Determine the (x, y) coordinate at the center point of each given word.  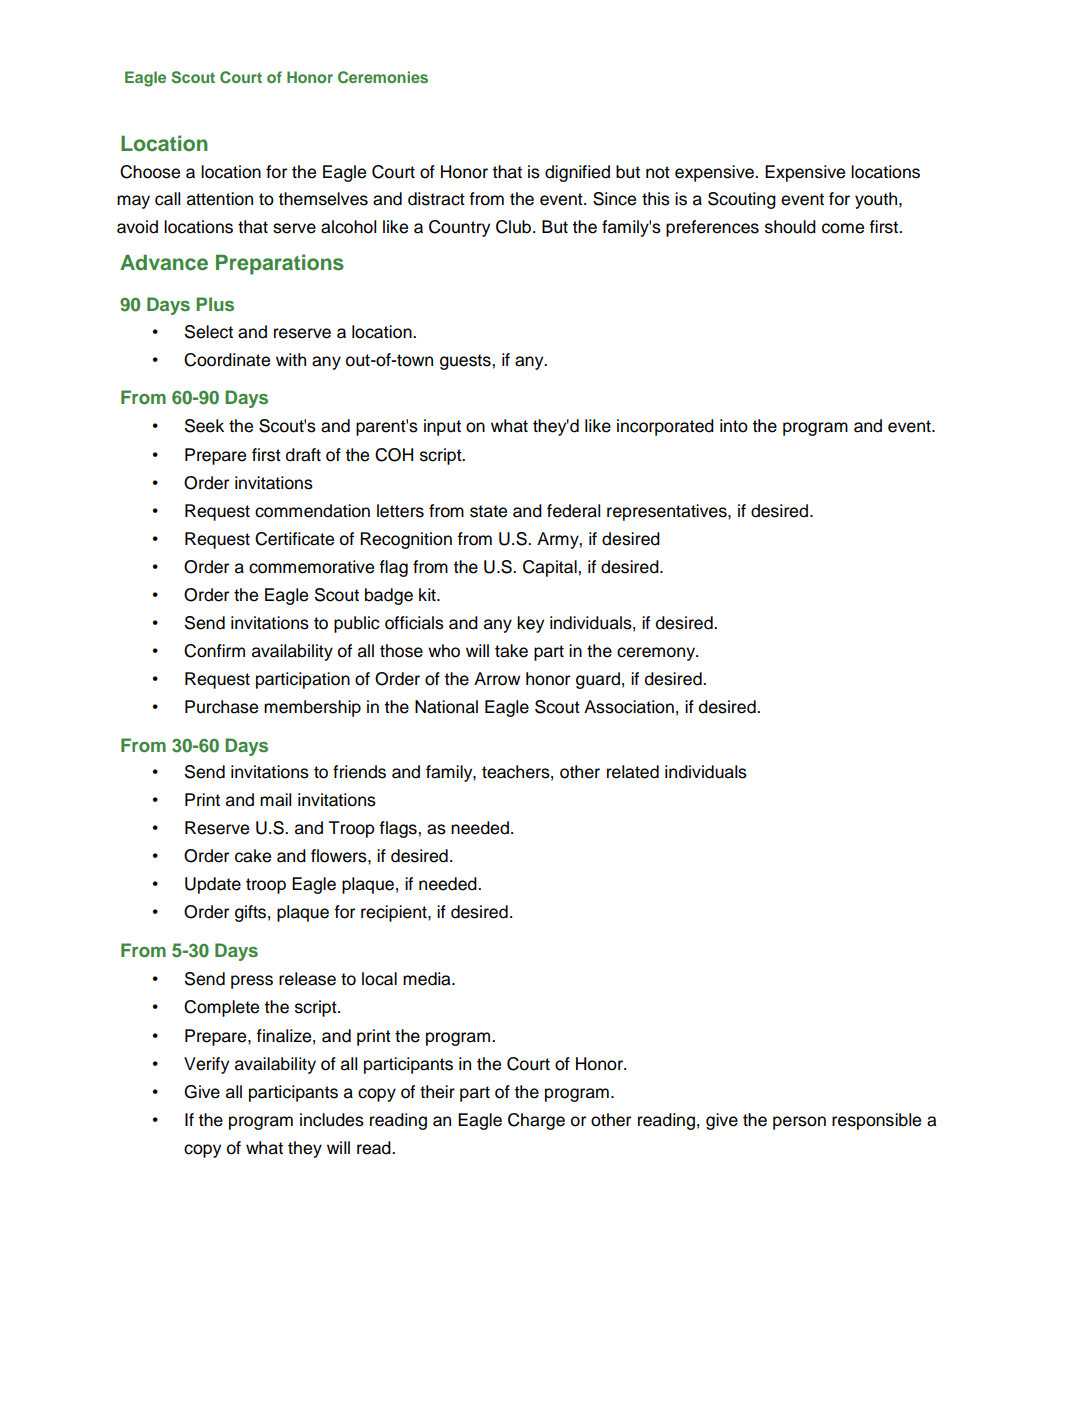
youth (877, 200)
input (442, 427)
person (799, 1123)
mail (275, 800)
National (446, 707)
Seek (204, 426)
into (734, 426)
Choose (150, 172)
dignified (577, 173)
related (633, 772)
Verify (206, 1065)
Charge (536, 1121)
